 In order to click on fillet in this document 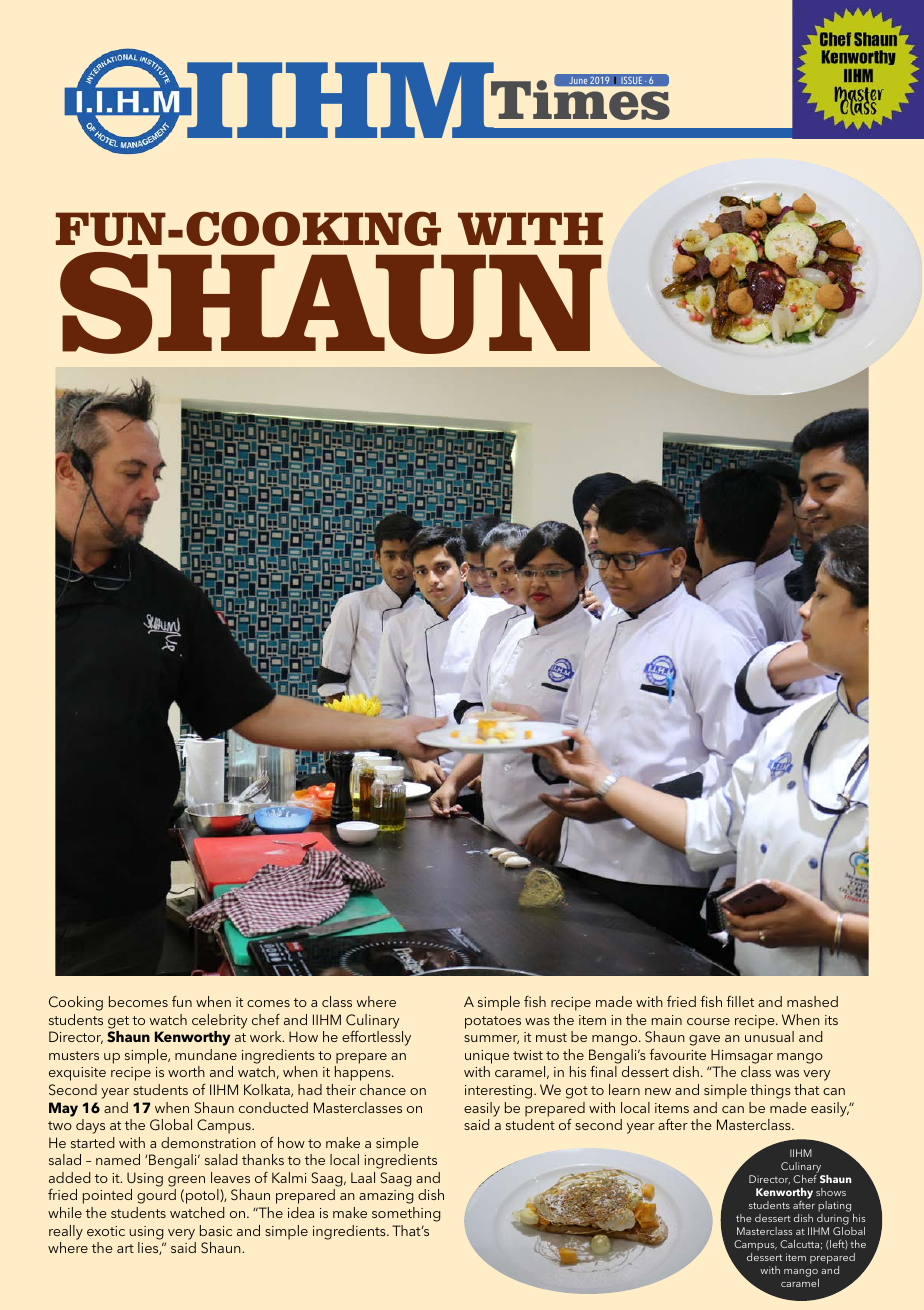, I will do `click(740, 1001)`.
